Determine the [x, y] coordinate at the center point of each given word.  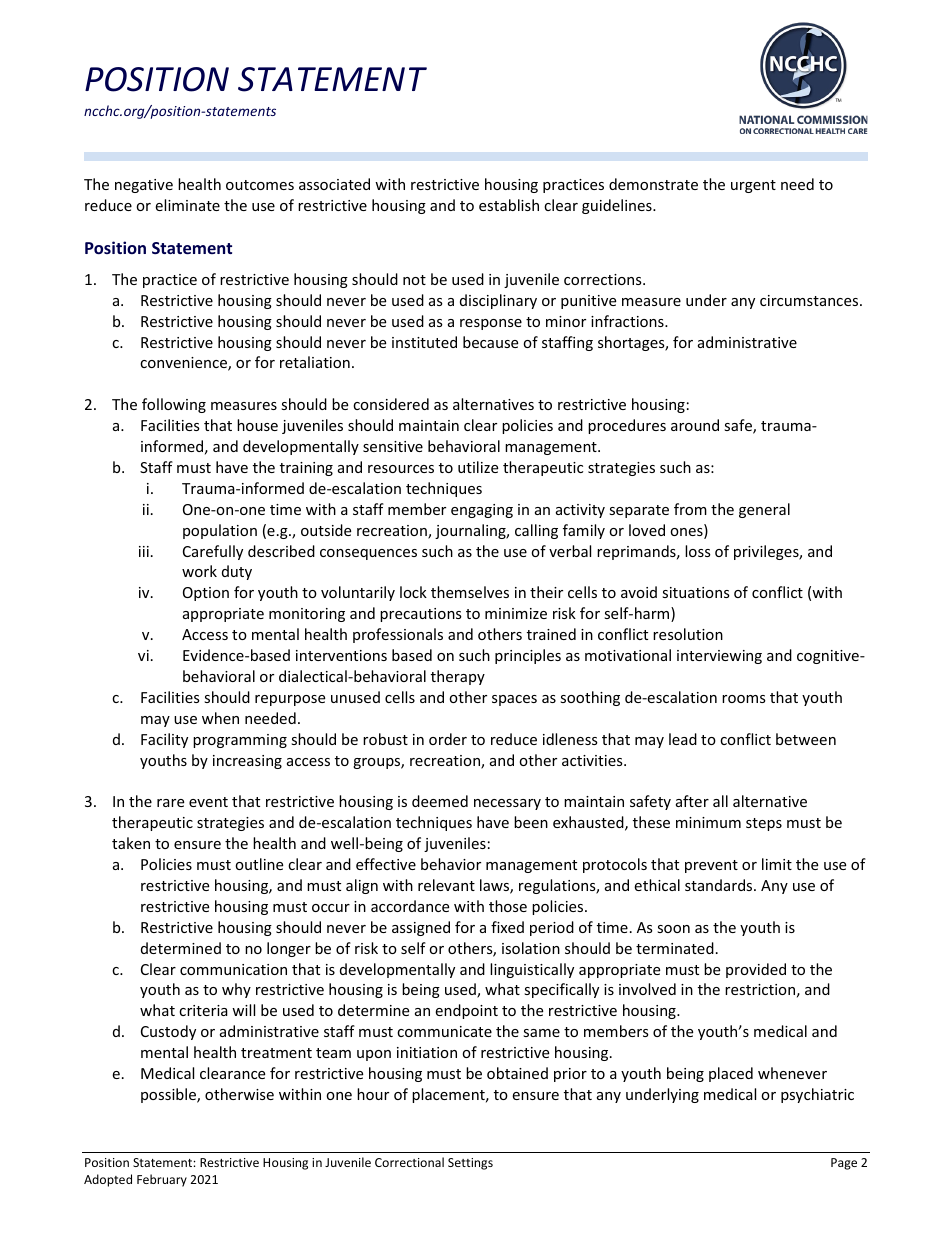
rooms [744, 699]
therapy [458, 677]
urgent [753, 186]
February [162, 1180]
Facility [164, 740]
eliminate [187, 205]
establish [509, 205]
